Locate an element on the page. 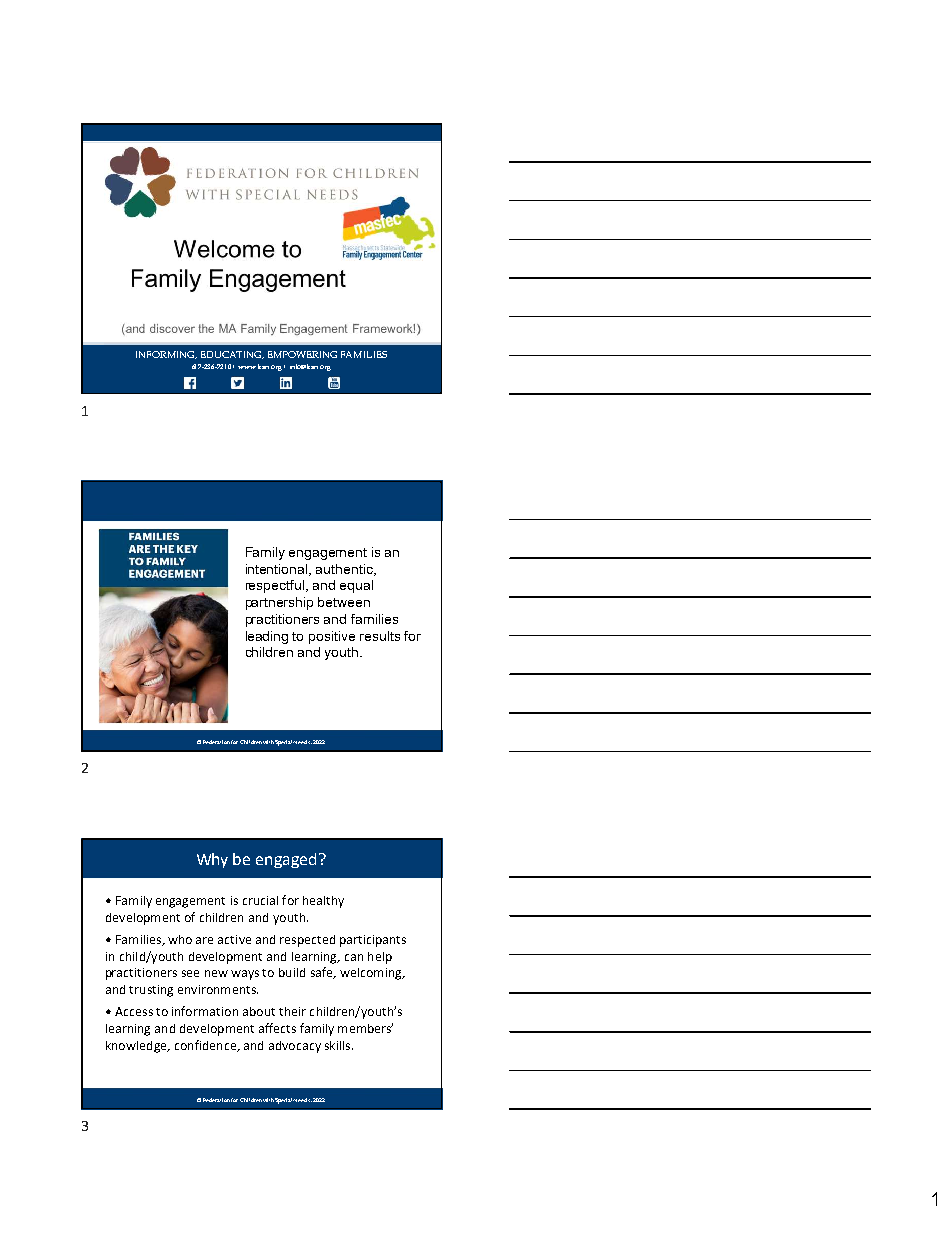 Image resolution: width=952 pixels, height=1233 pixels. Why is located at coordinates (212, 860).
